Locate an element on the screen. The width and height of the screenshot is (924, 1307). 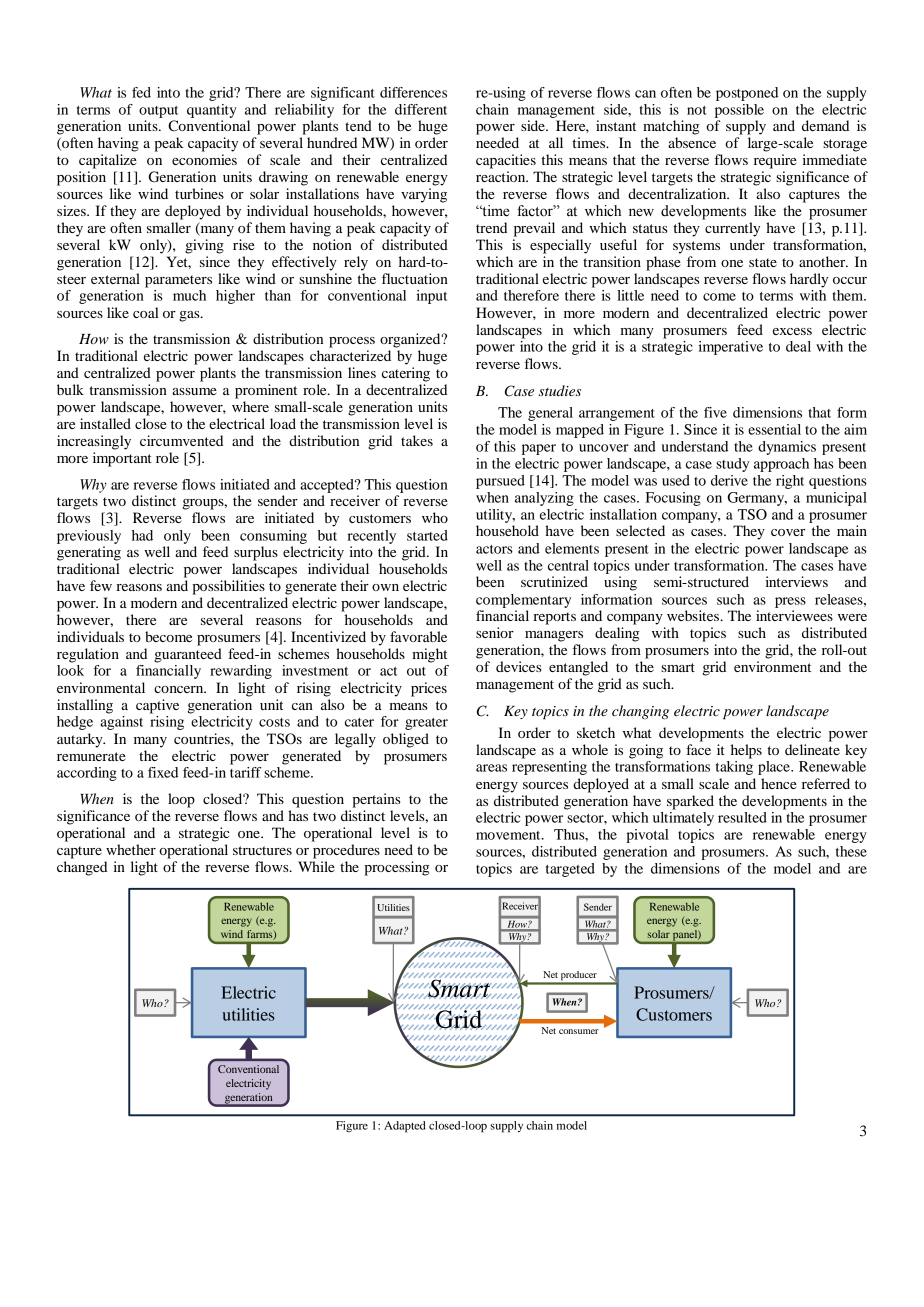
circumvented is located at coordinates (181, 440).
